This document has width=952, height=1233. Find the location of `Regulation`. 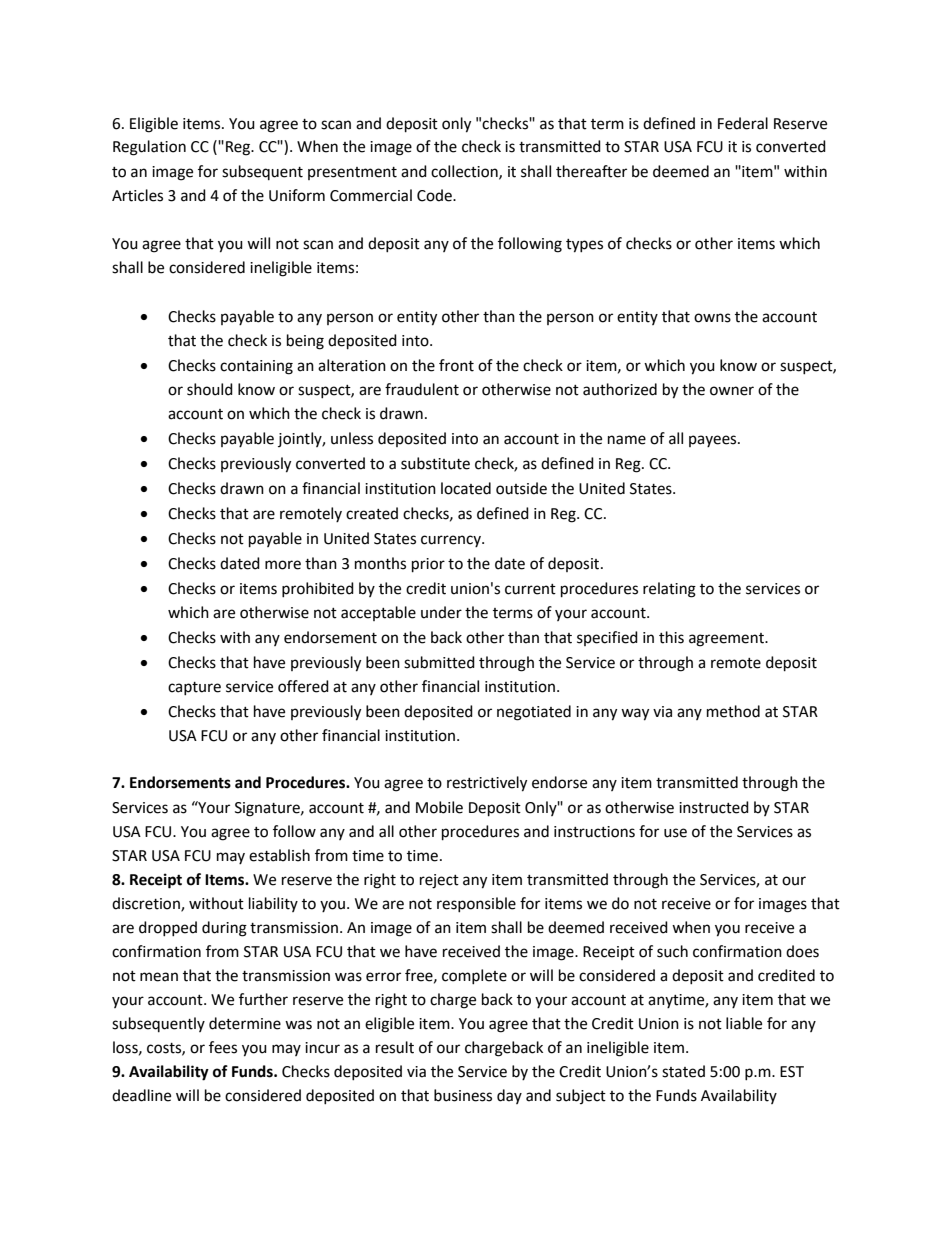

Regulation is located at coordinates (149, 148).
